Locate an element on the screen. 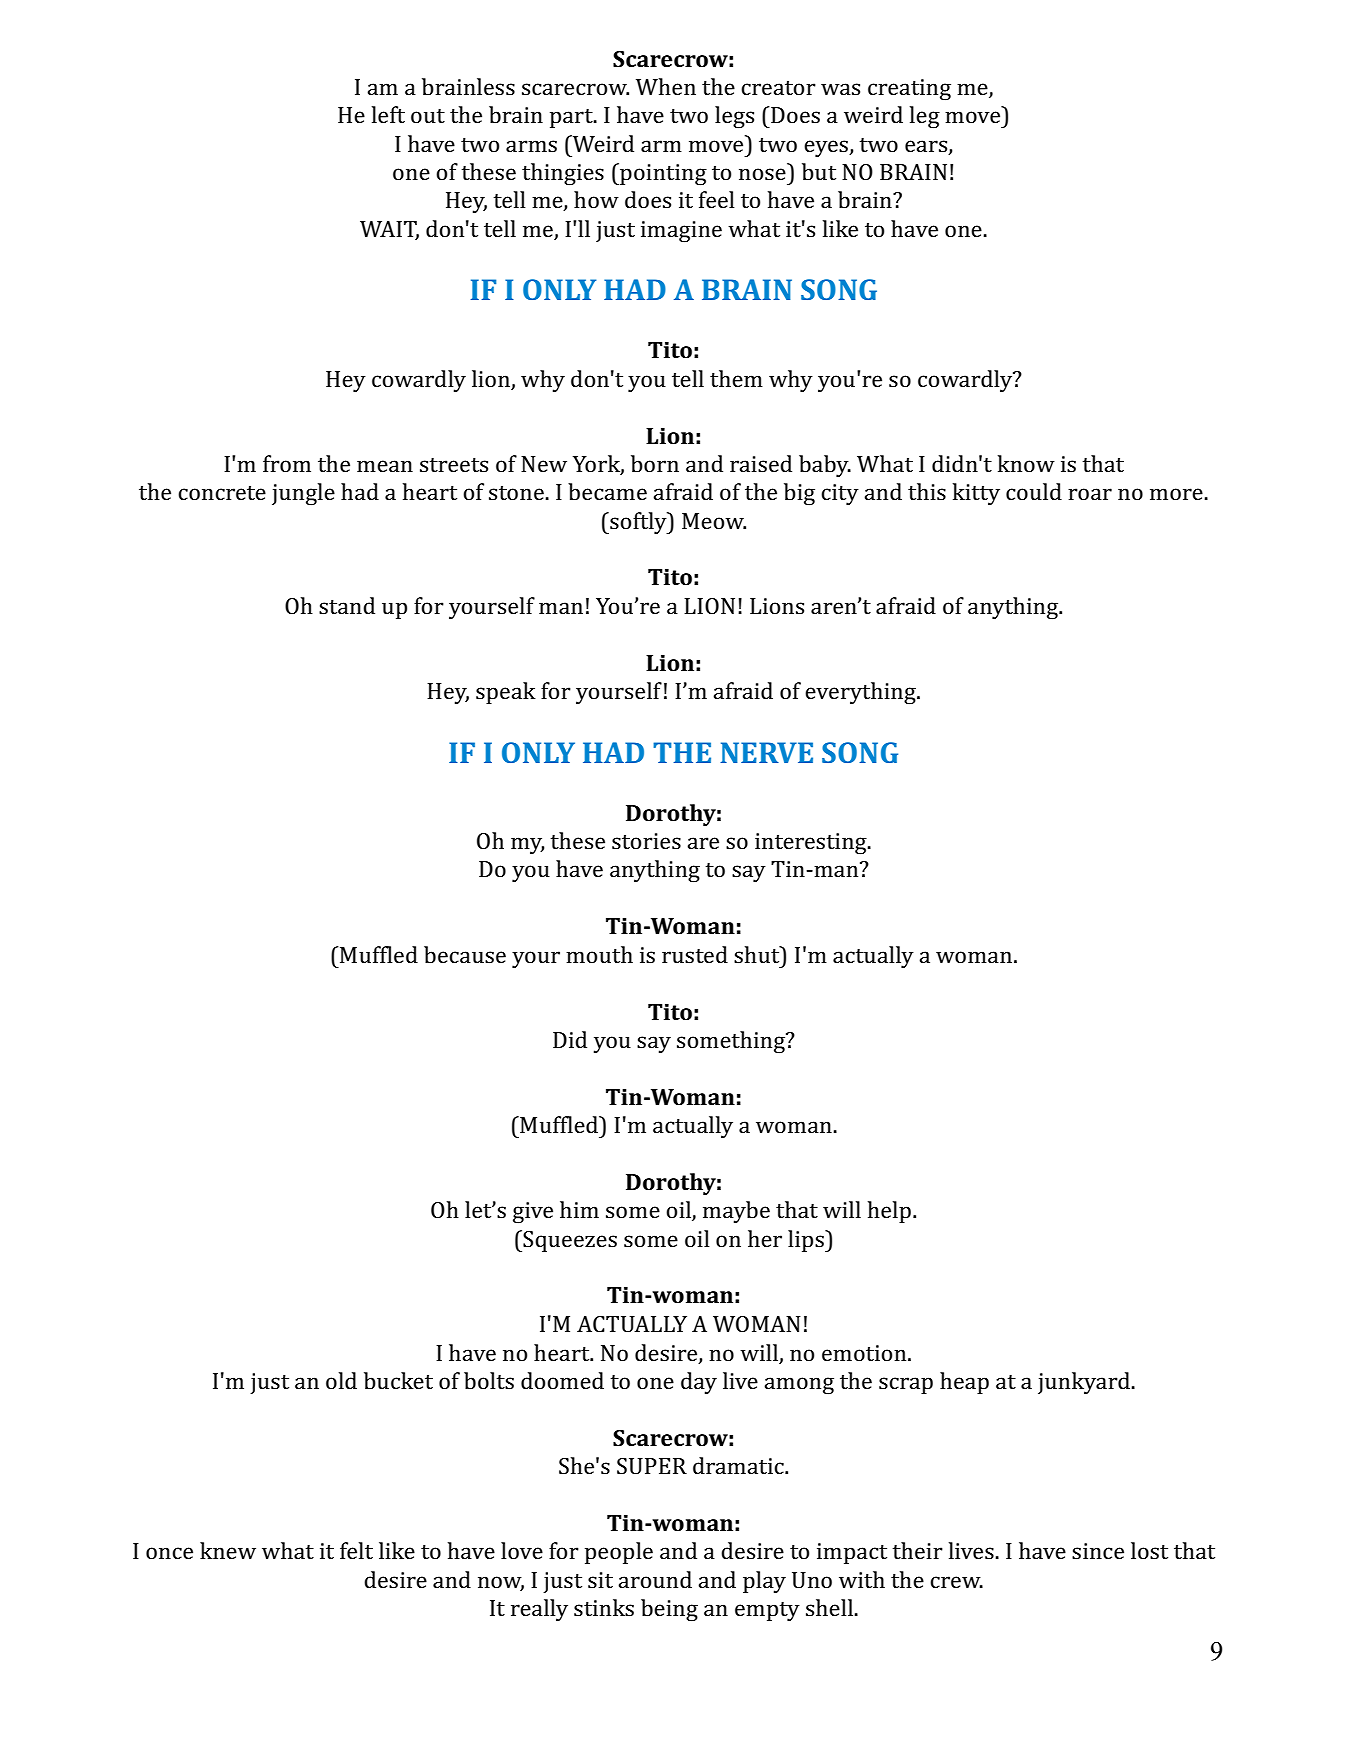  stand is located at coordinates (347, 606).
